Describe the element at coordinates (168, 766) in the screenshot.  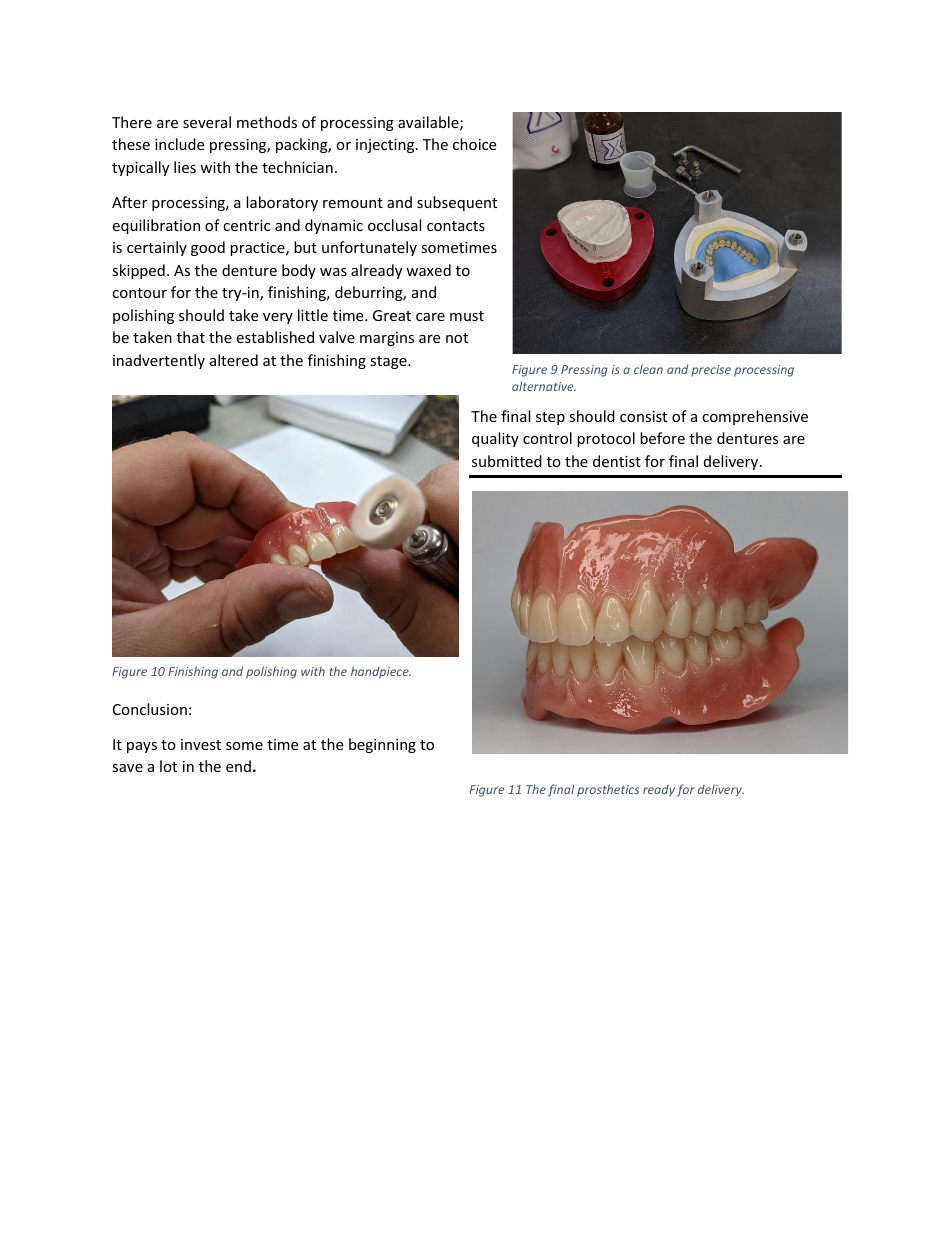
I see `lot` at that location.
